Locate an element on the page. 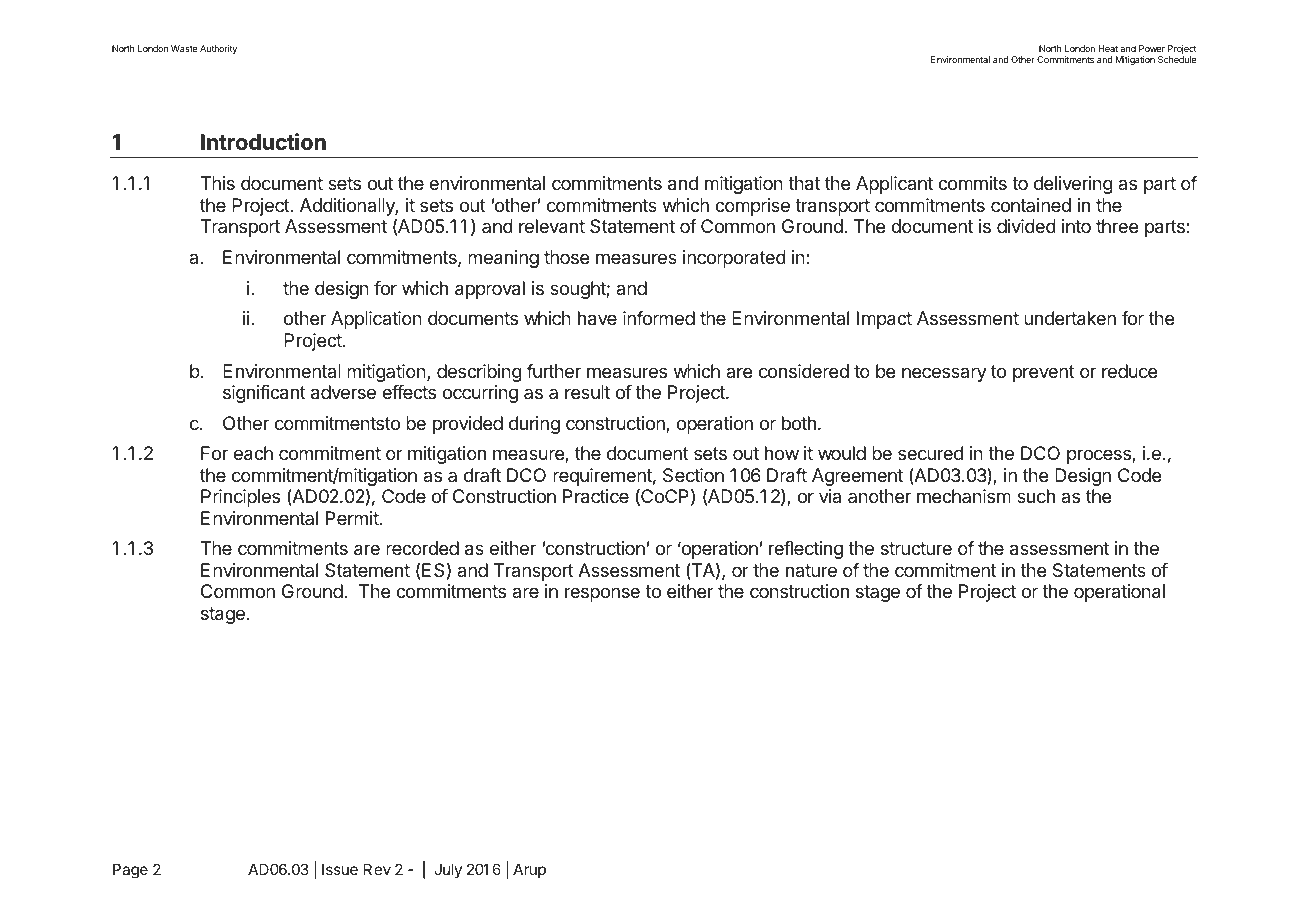 The height and width of the page is (924, 1308). that is located at coordinates (804, 183).
